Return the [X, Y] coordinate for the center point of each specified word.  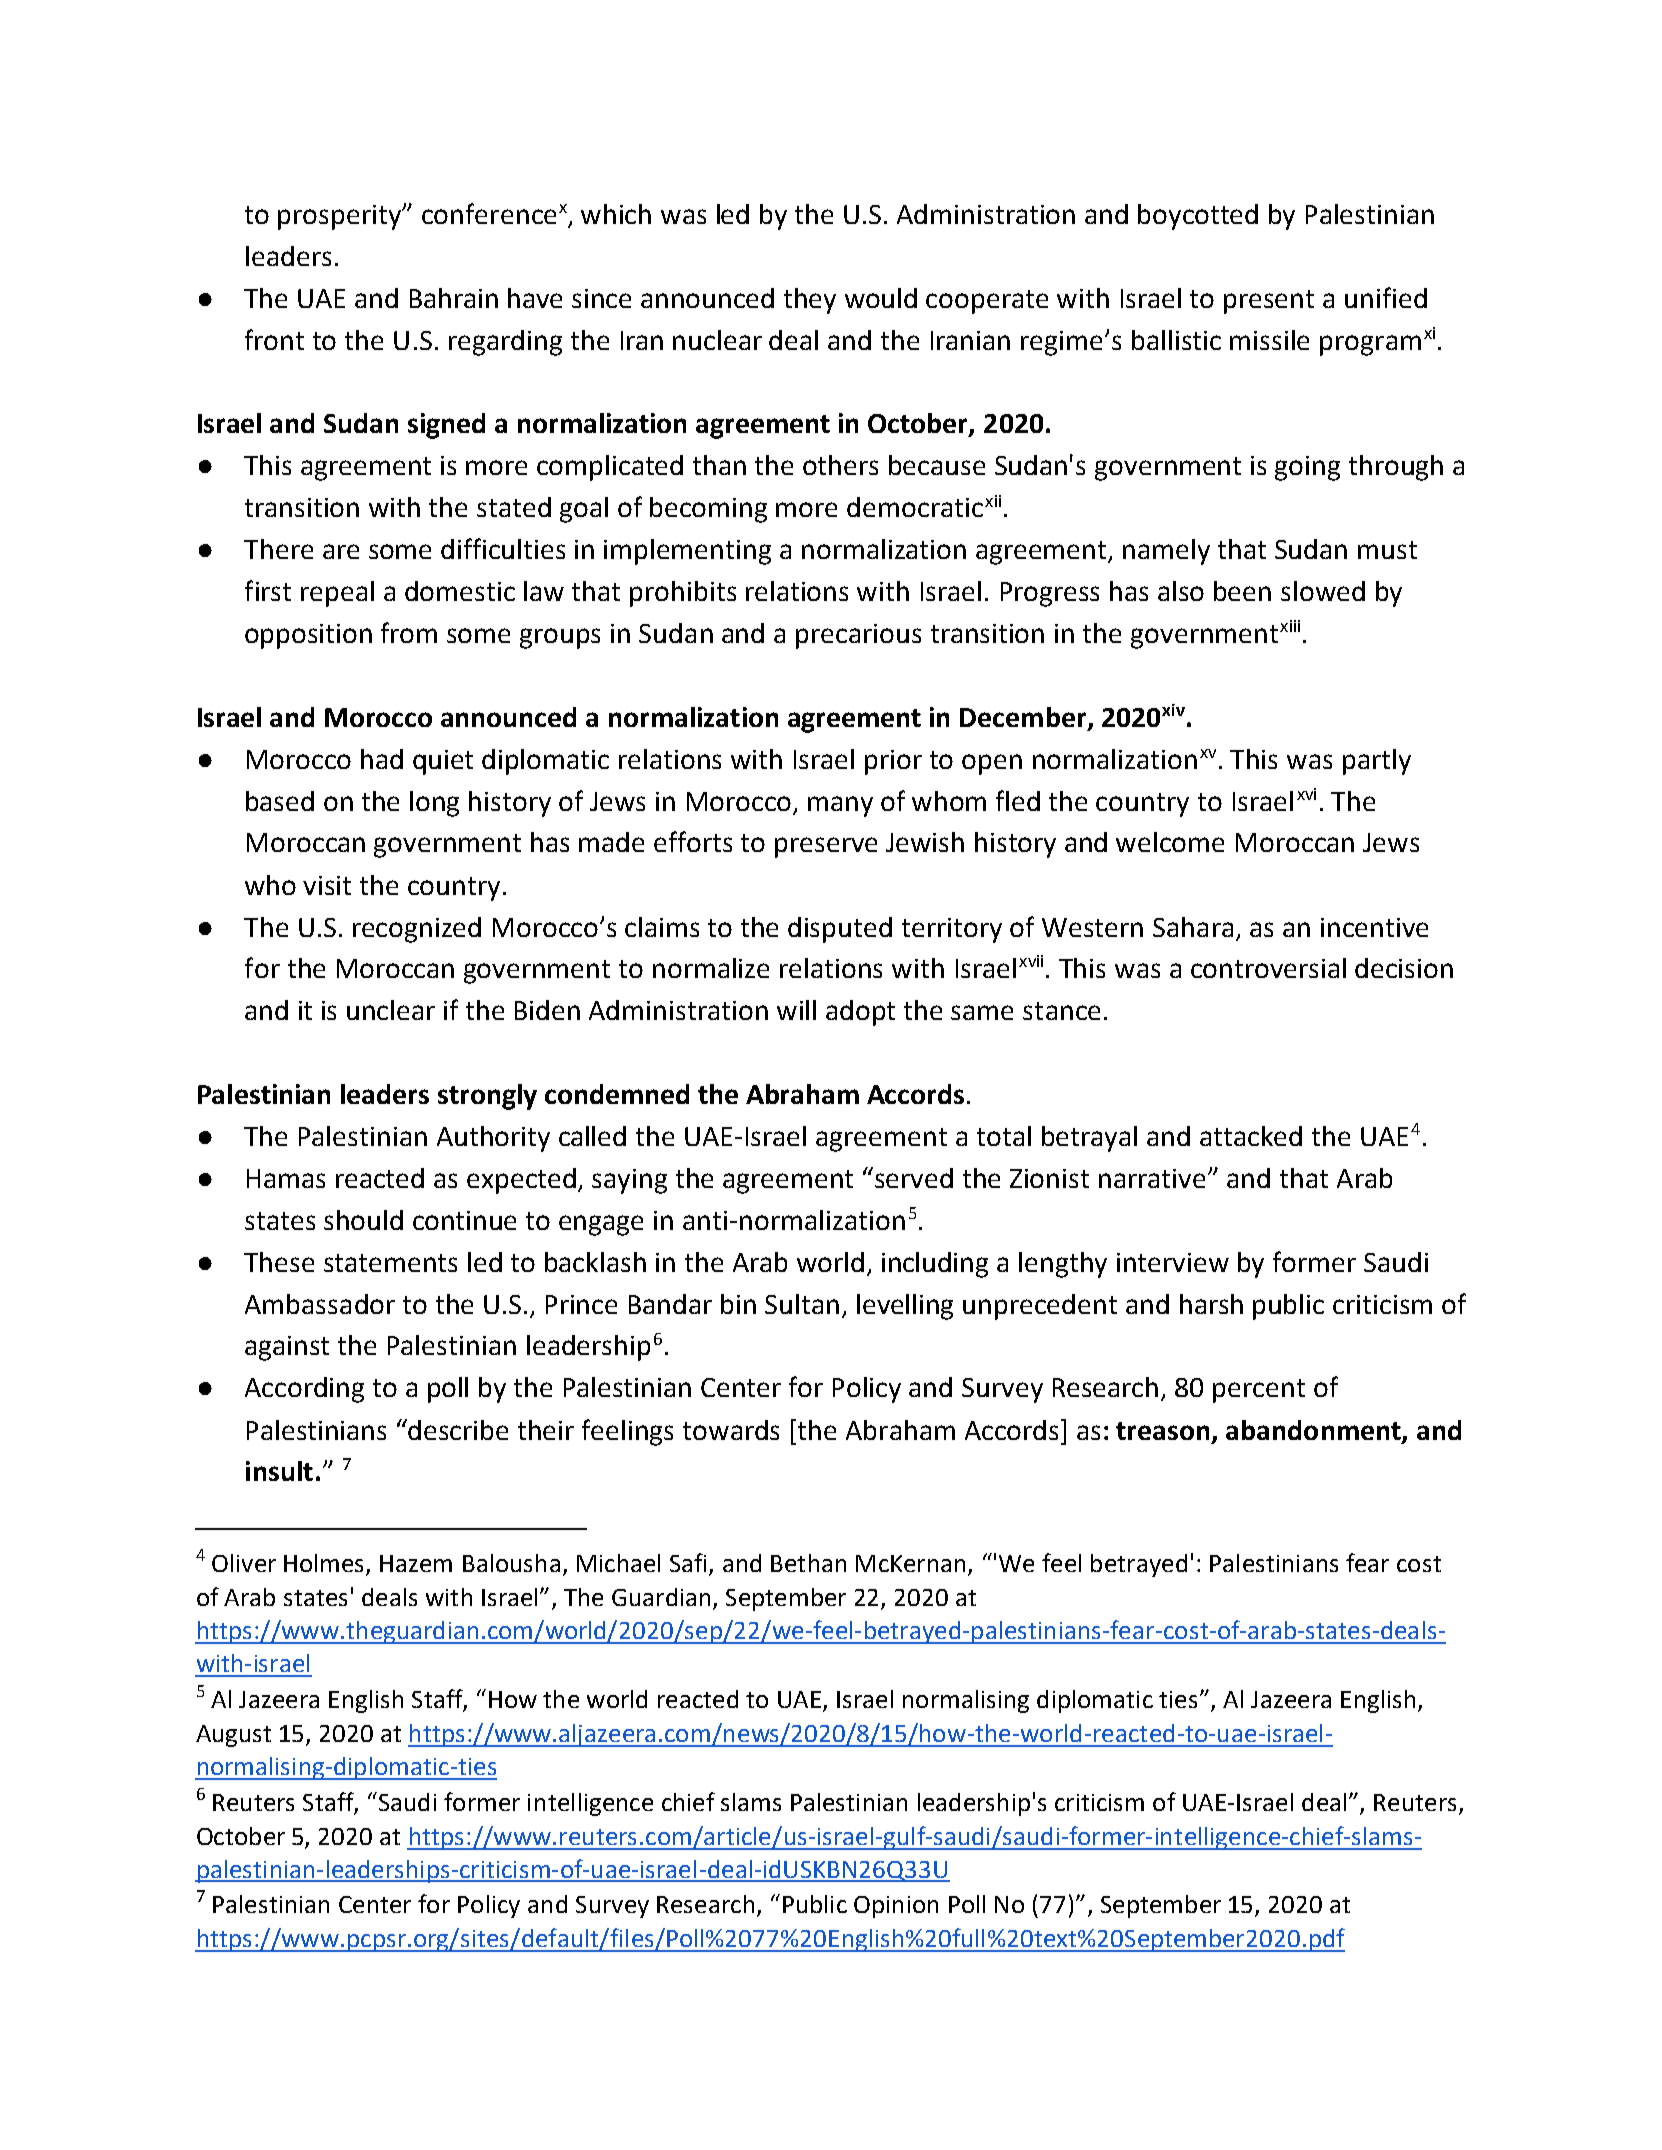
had [382, 759]
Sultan [802, 1304]
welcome [1170, 842]
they [810, 301]
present [1269, 302]
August [233, 1736]
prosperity [341, 217]
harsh [1211, 1304]
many [840, 806]
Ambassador [320, 1304]
